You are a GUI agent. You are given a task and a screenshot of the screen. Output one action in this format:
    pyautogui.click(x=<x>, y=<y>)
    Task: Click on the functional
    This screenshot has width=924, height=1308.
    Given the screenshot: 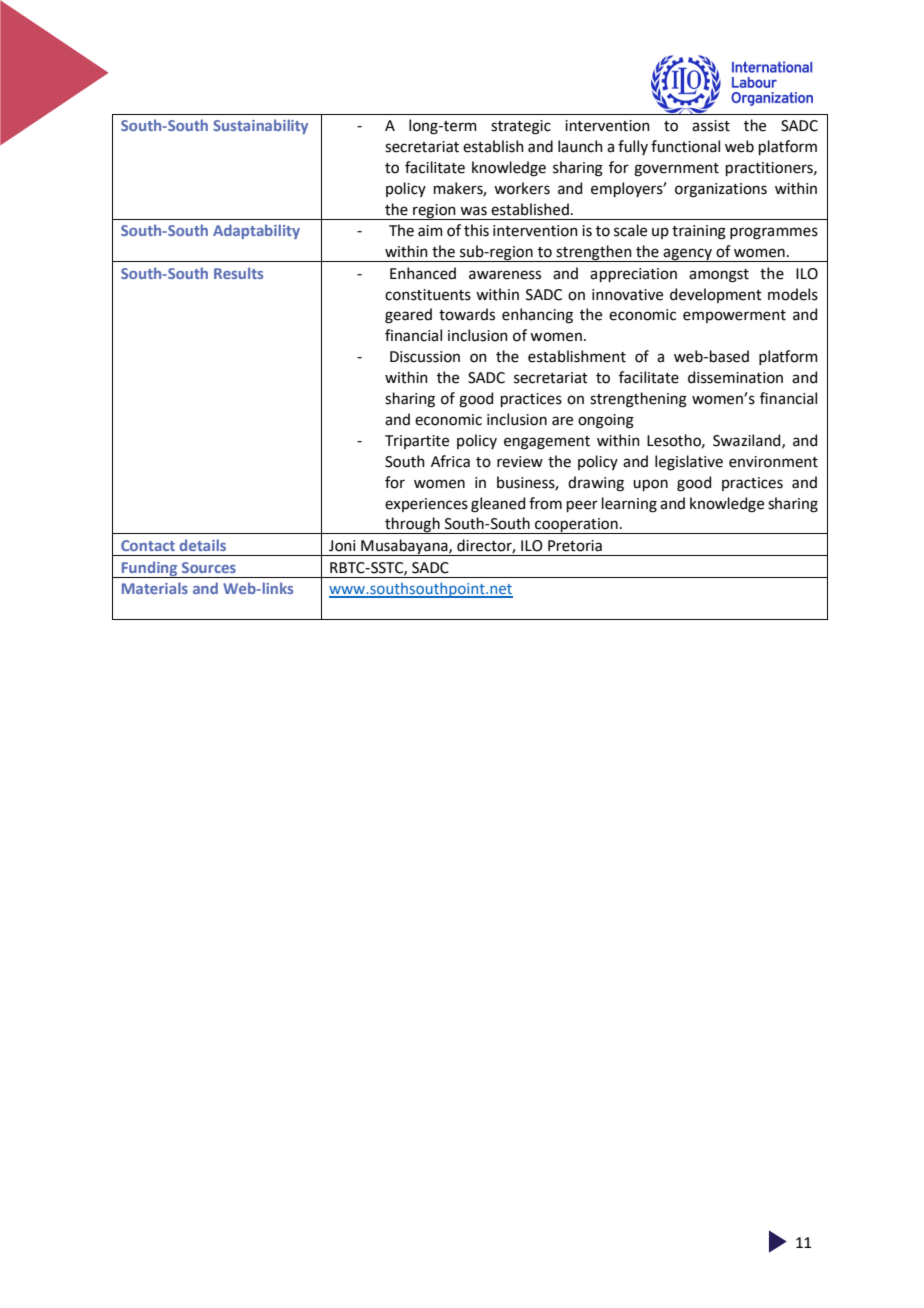 What is the action you would take?
    pyautogui.click(x=685, y=146)
